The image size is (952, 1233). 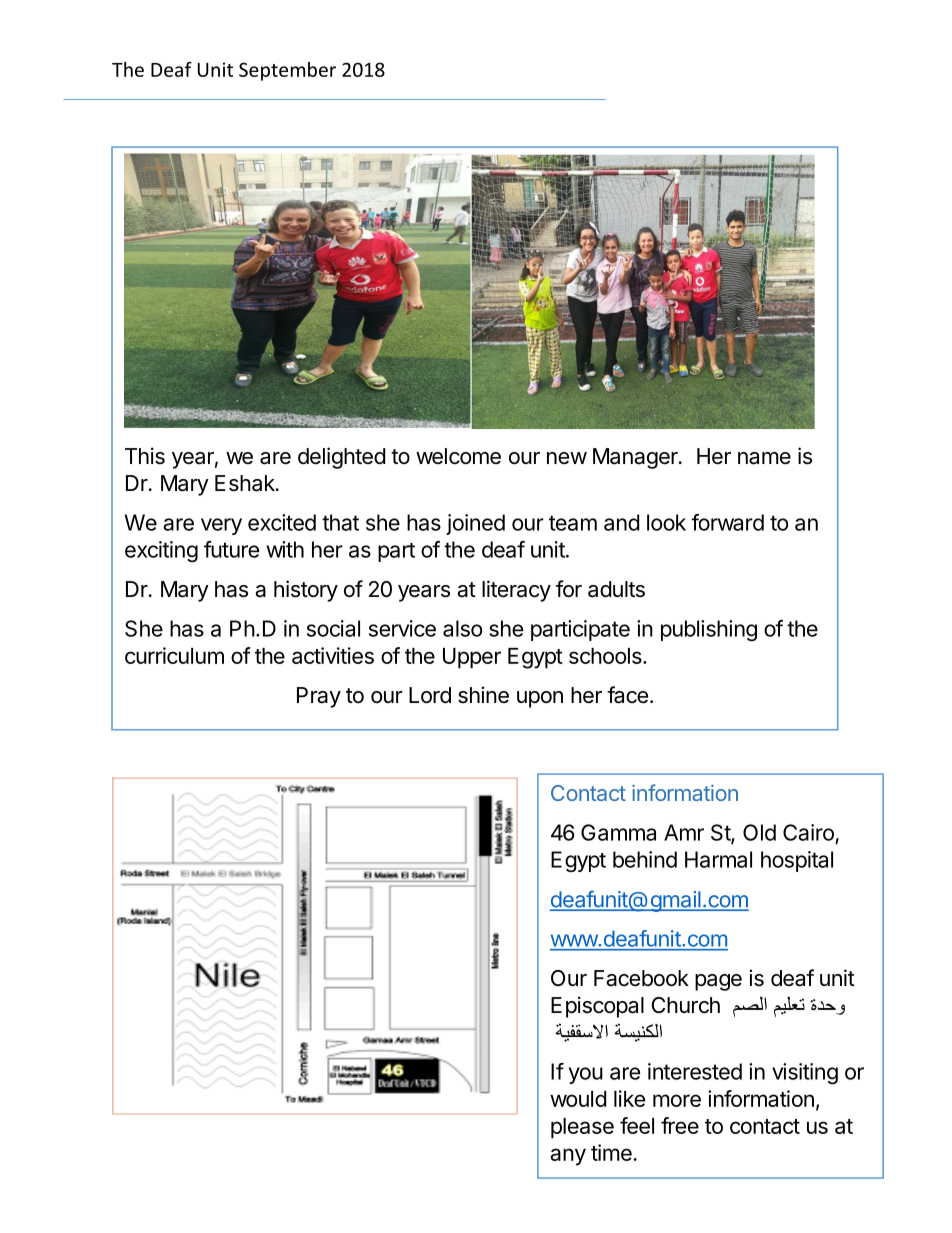 What do you see at coordinates (636, 458) in the screenshot?
I see `Manager` at bounding box center [636, 458].
